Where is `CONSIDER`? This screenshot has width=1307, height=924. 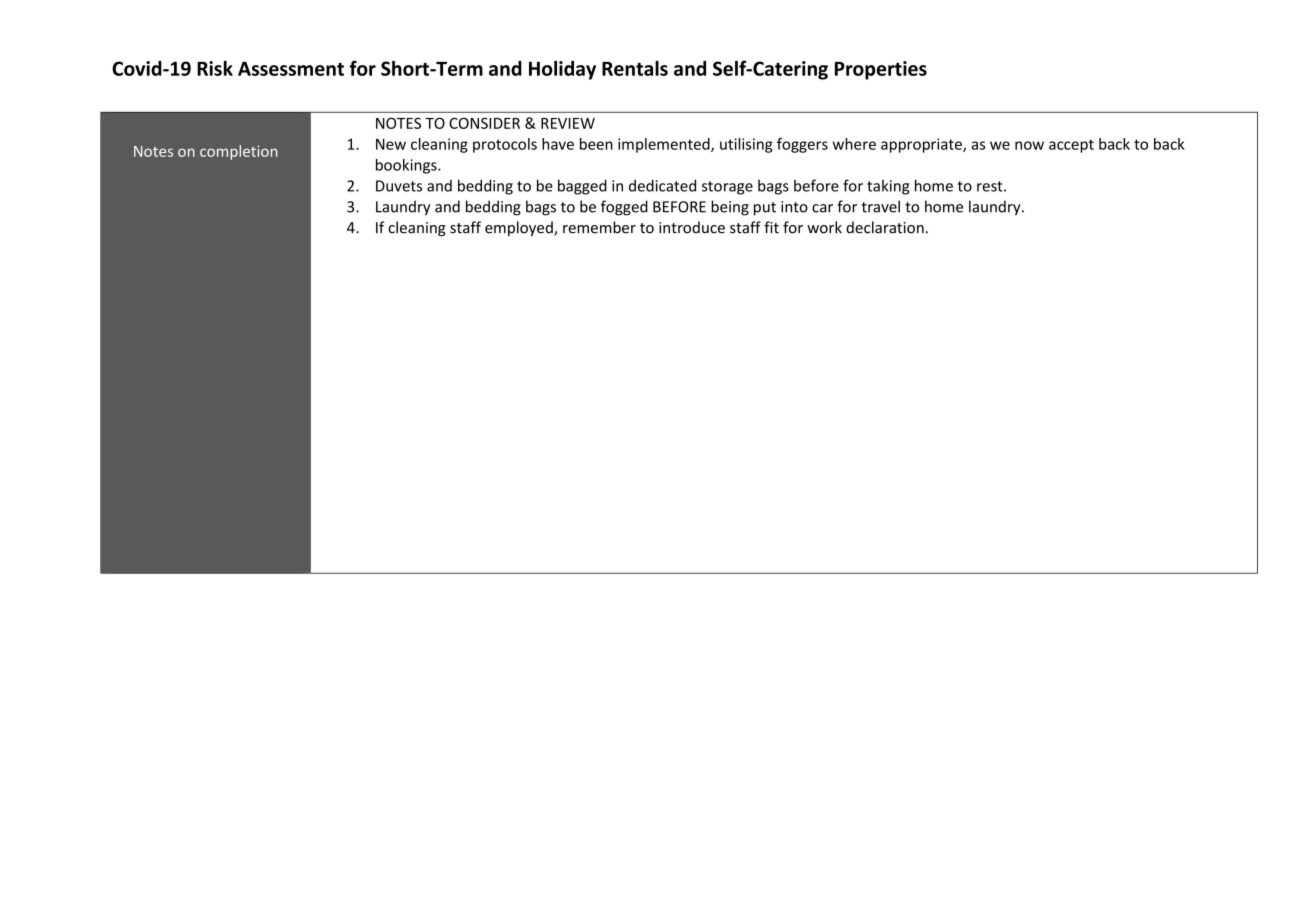
CONSIDER is located at coordinates (484, 123).
